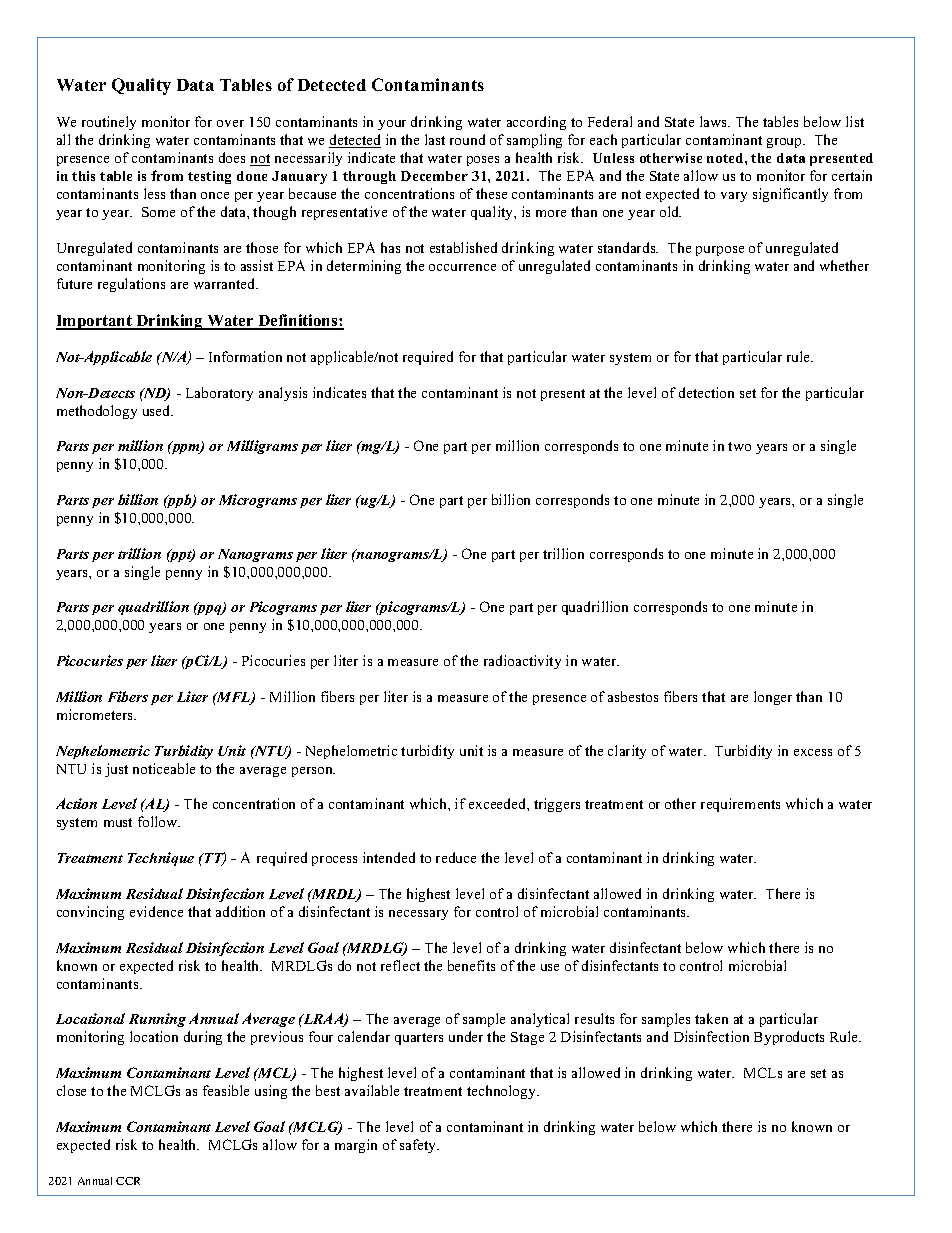  What do you see at coordinates (258, 501) in the image?
I see `Micrograms` at bounding box center [258, 501].
